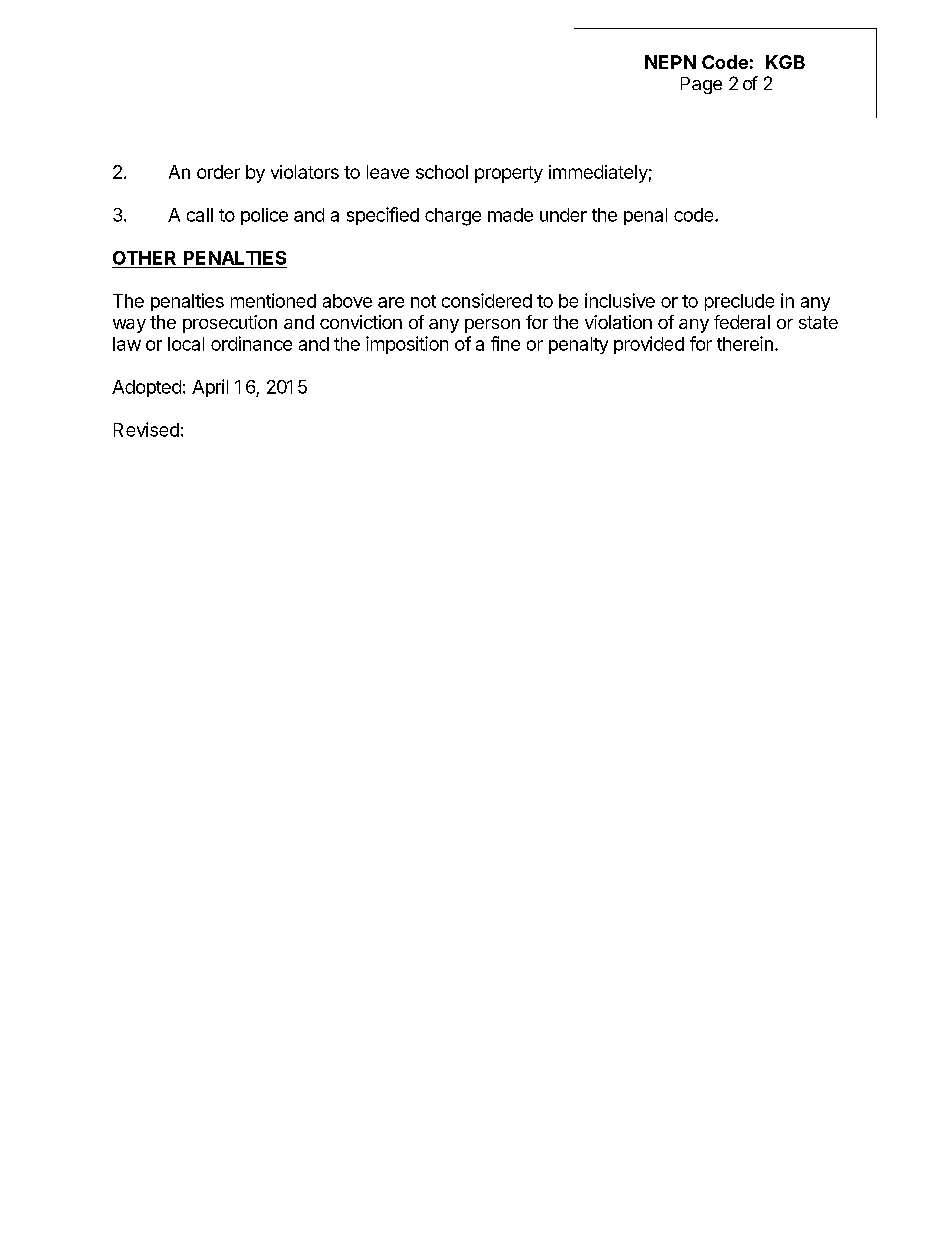 The height and width of the page is (1233, 952). Describe the element at coordinates (563, 215) in the page. I see `under` at that location.
